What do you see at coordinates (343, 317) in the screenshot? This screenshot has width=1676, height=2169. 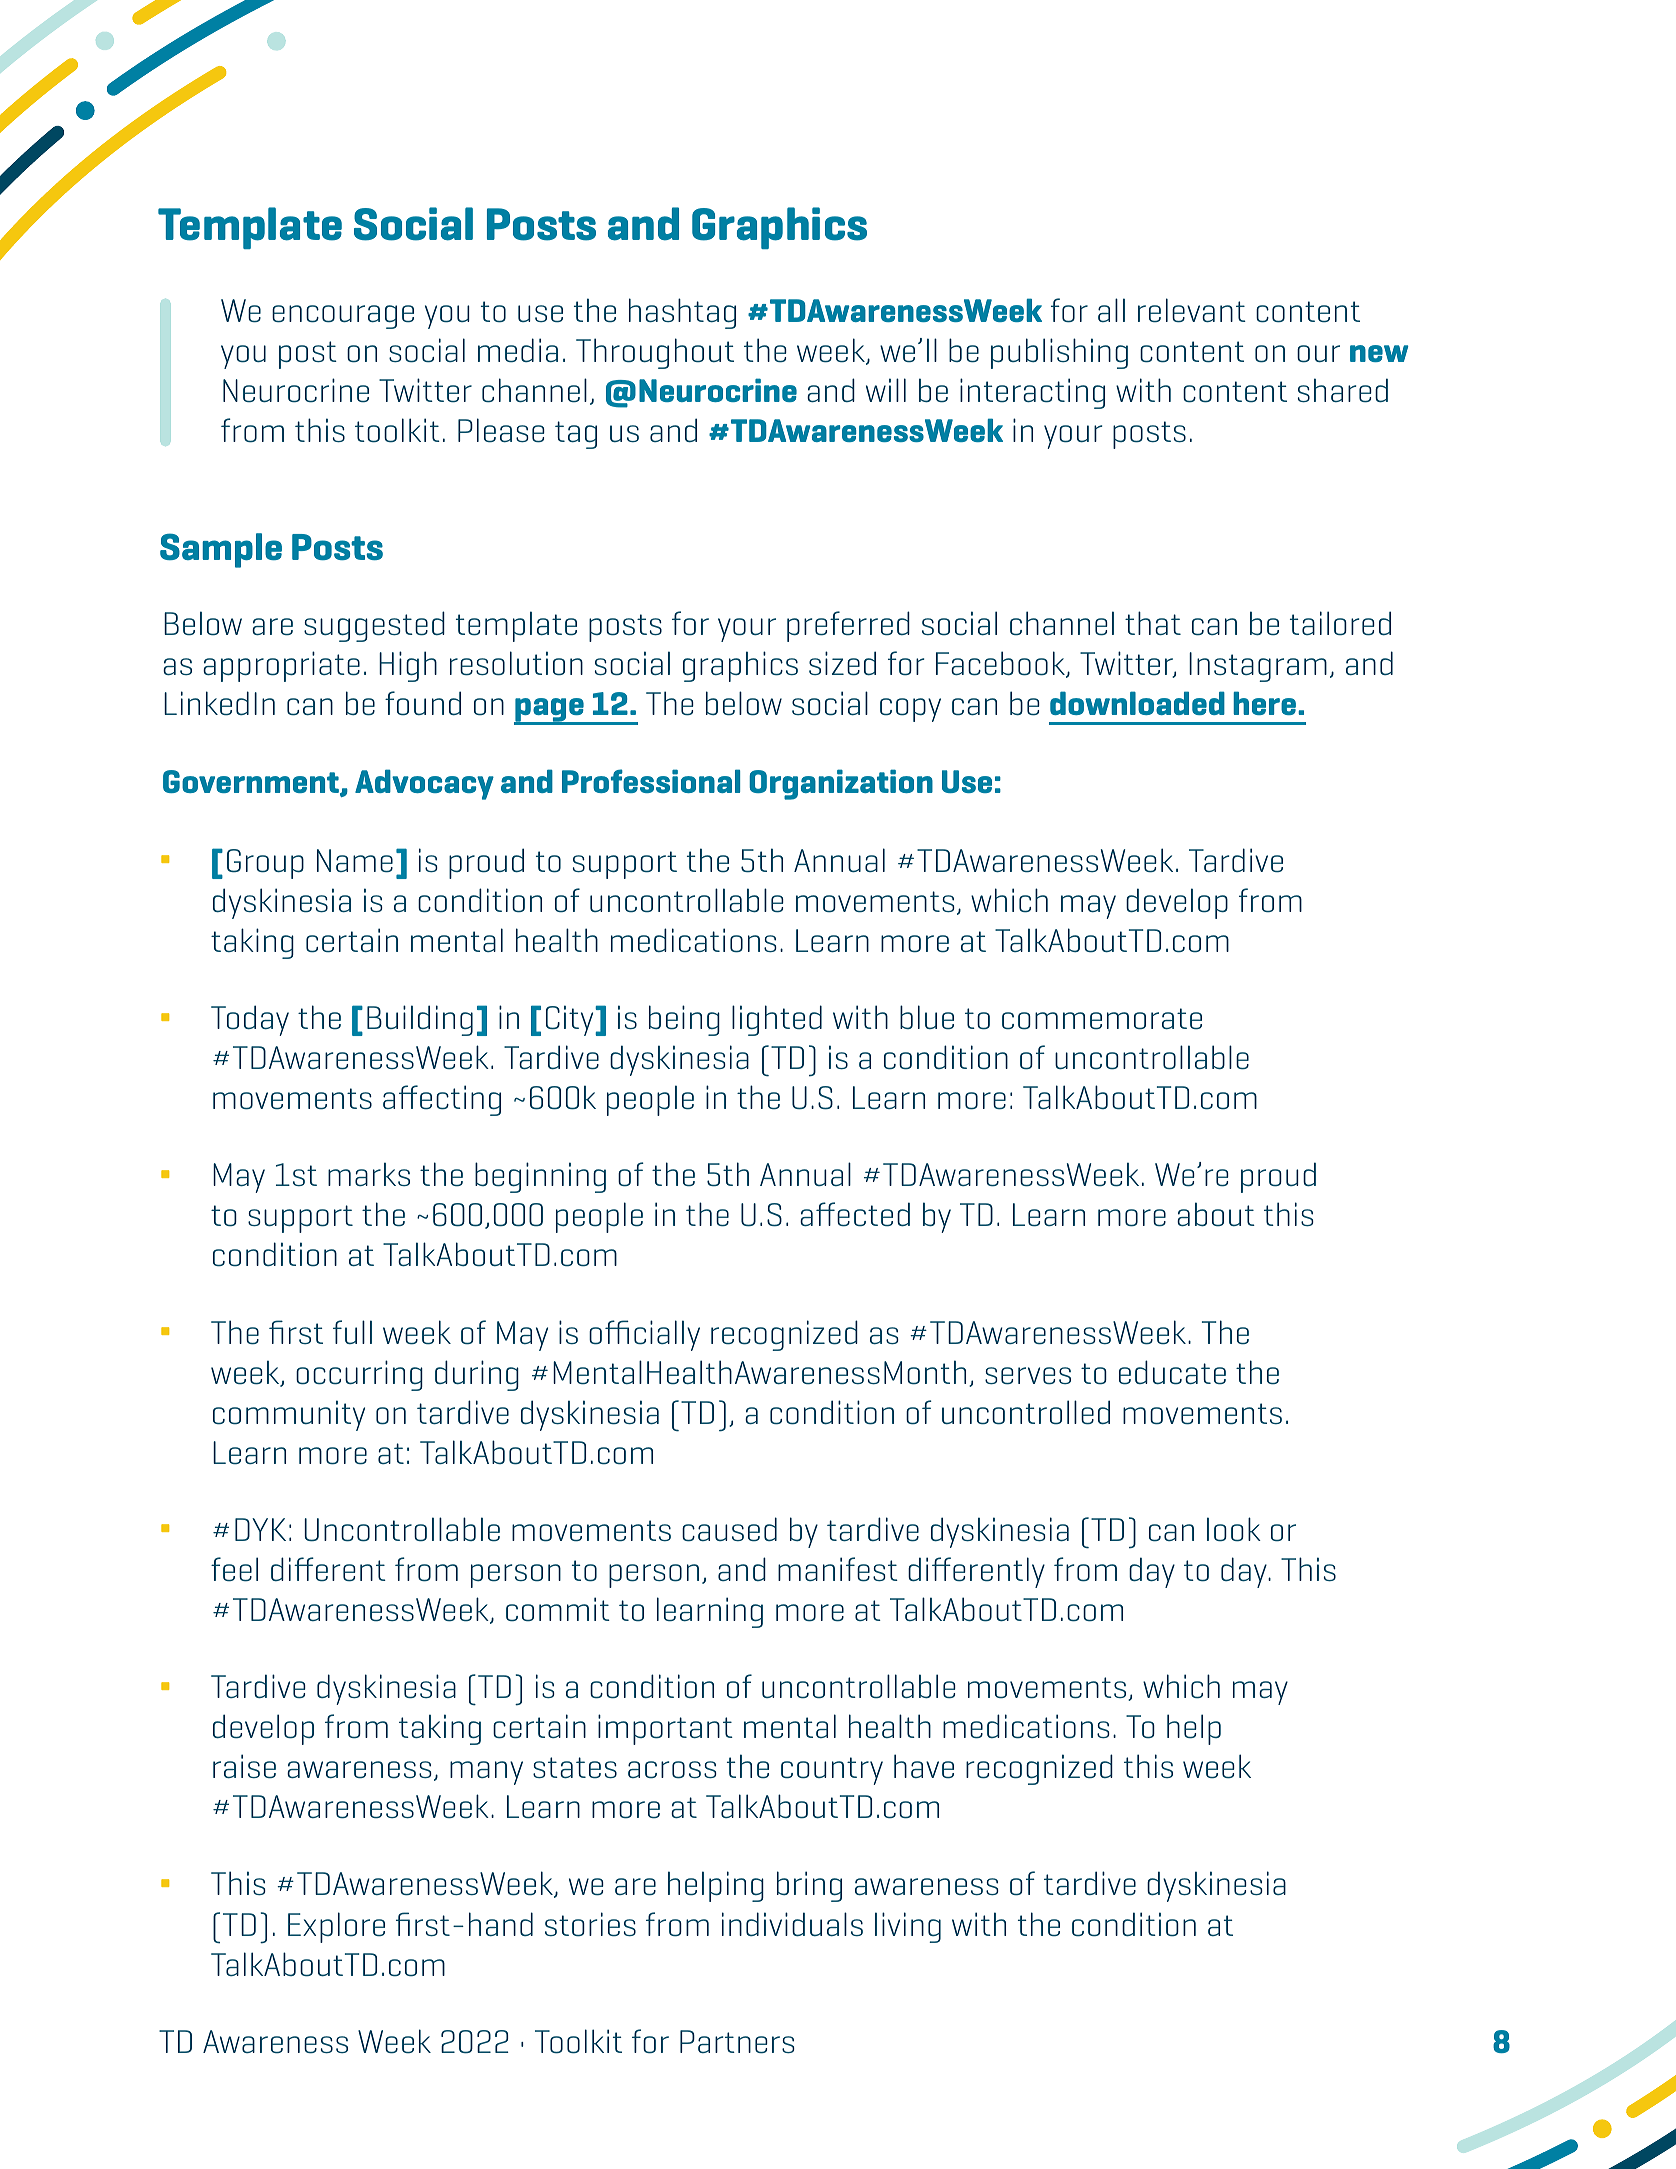 I see `encourage` at bounding box center [343, 317].
